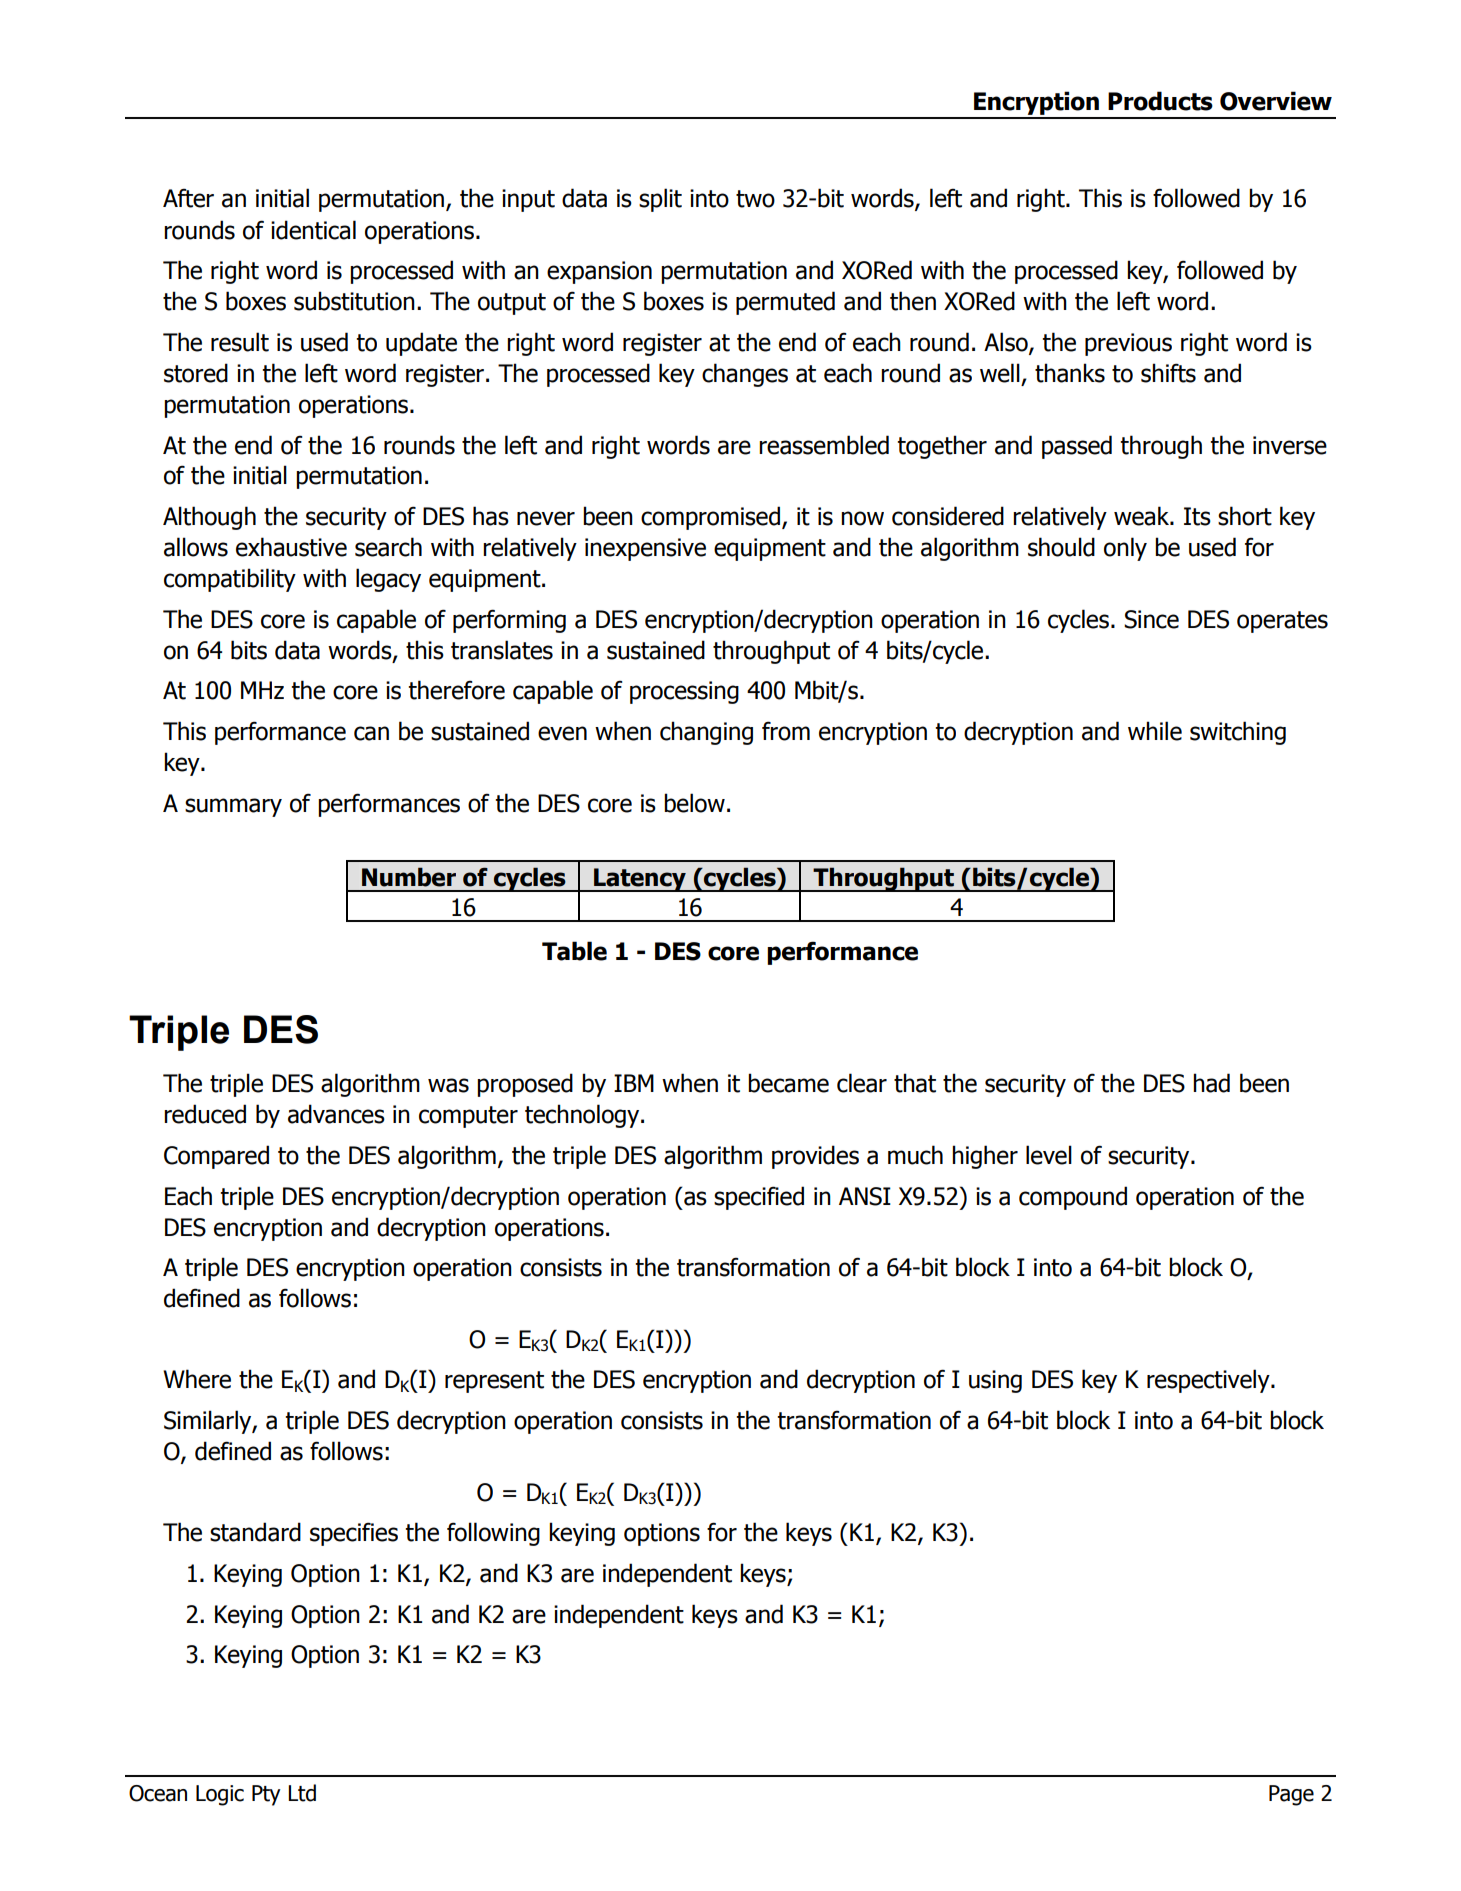  I want to click on identical, so click(313, 230).
